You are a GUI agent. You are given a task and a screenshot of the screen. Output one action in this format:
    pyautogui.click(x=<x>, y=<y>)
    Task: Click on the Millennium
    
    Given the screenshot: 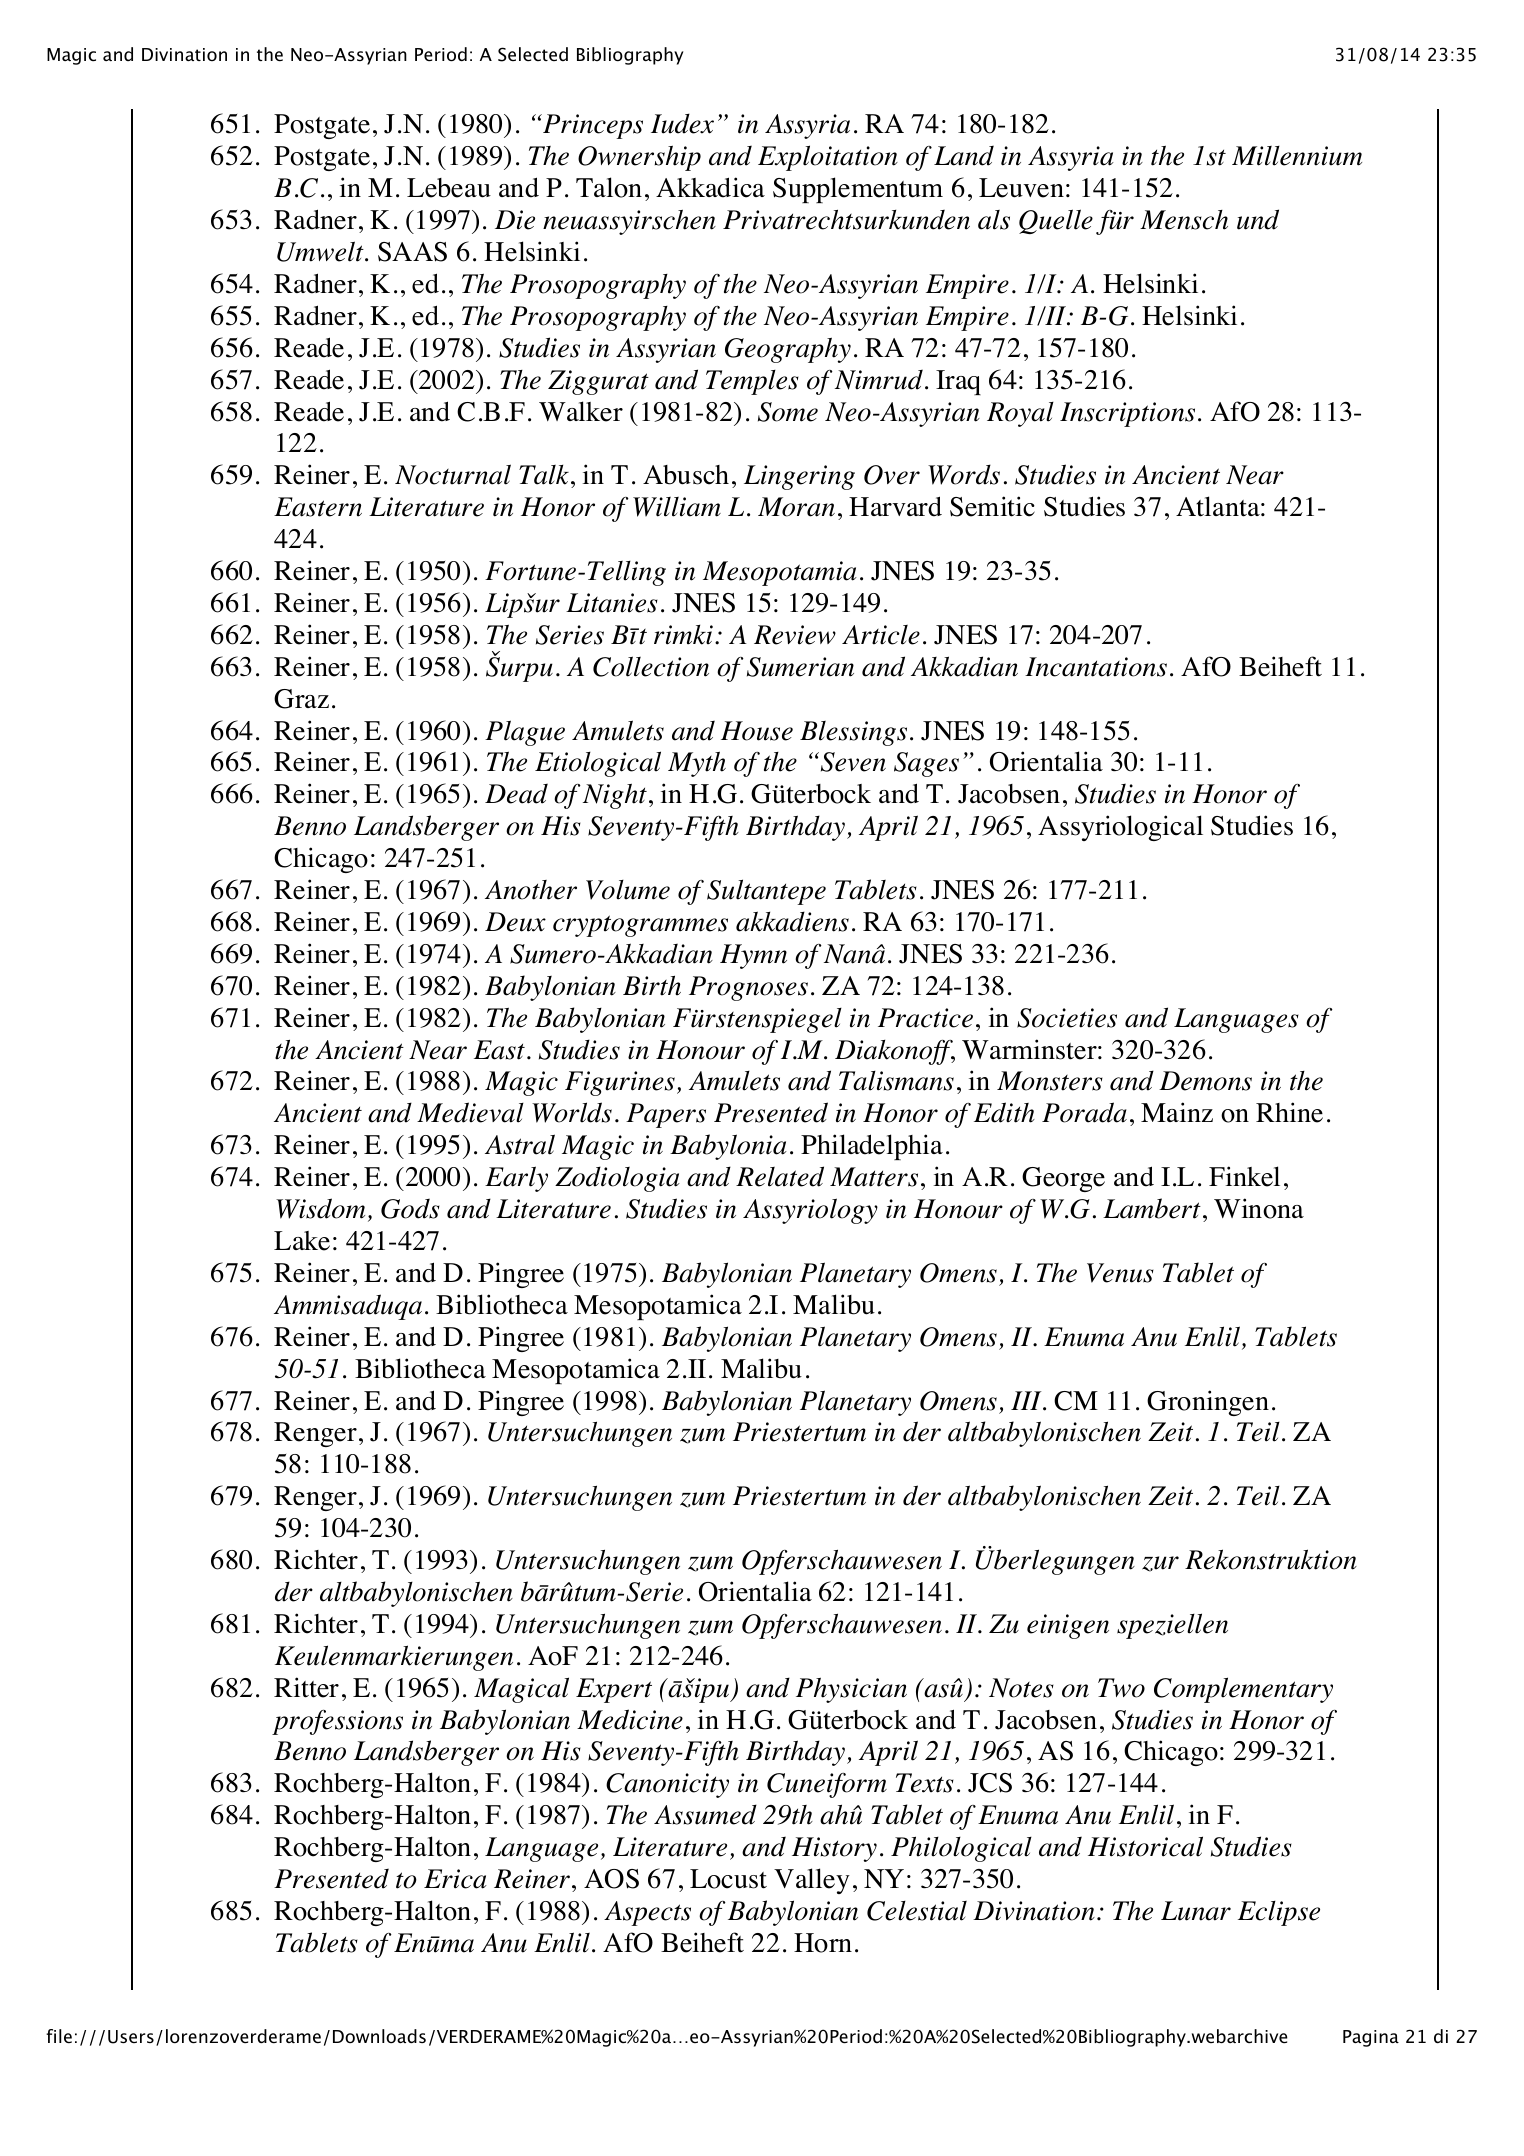 What is the action you would take?
    pyautogui.click(x=1297, y=156)
